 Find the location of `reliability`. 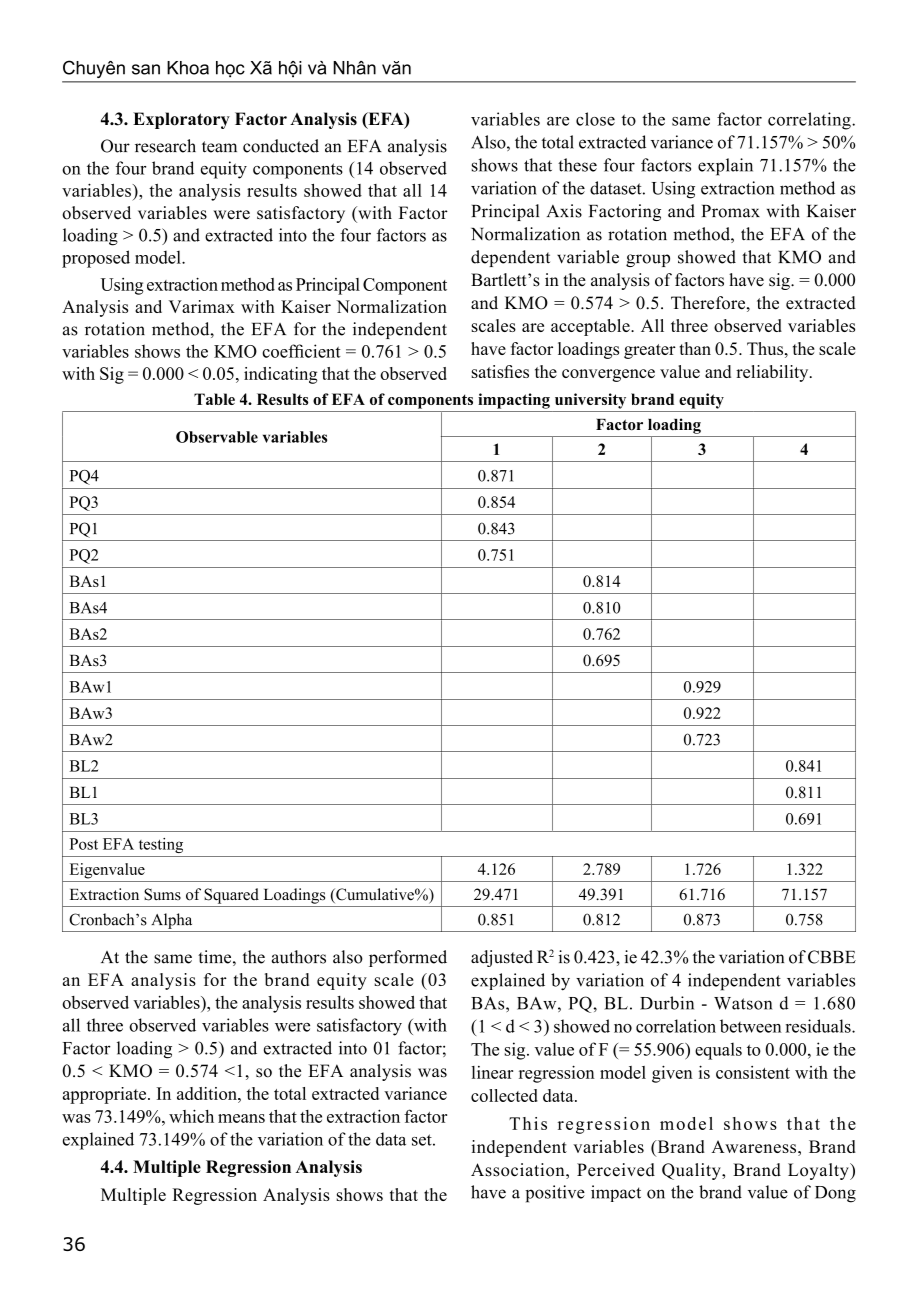

reliability is located at coordinates (773, 373).
